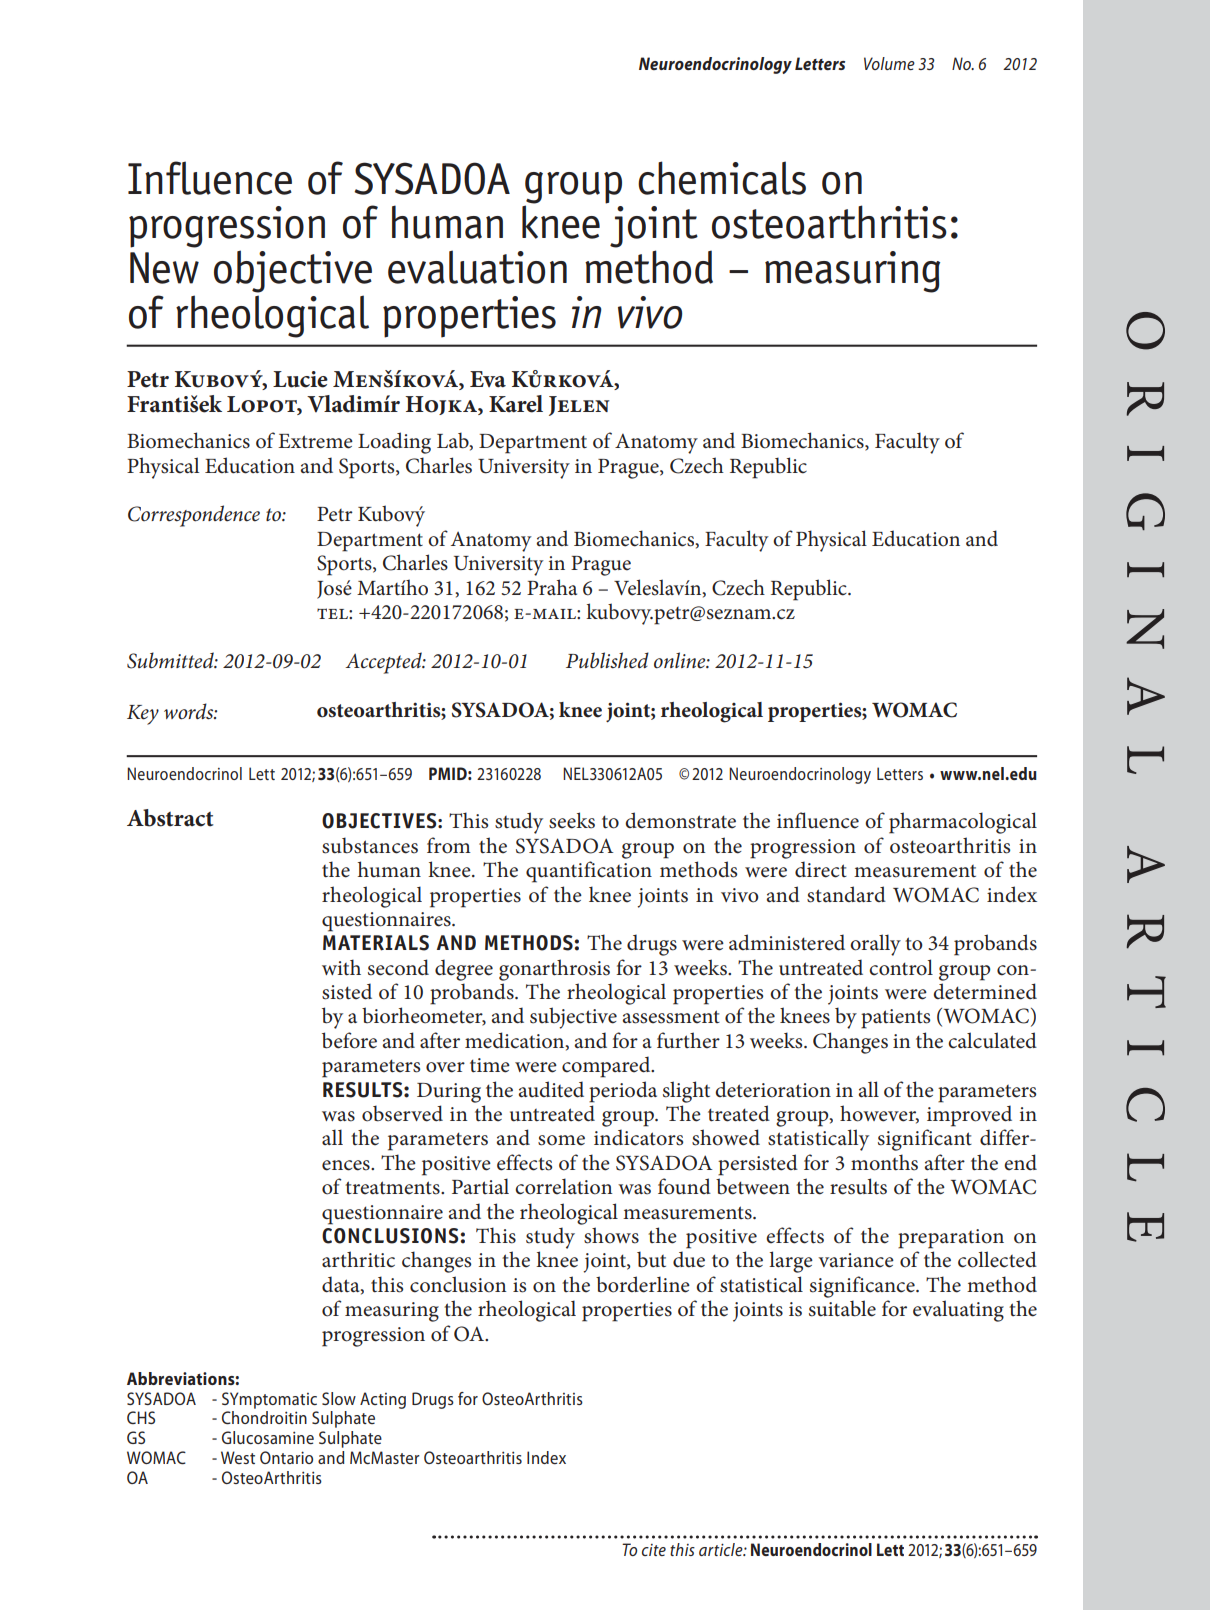 The width and height of the image is (1210, 1610). I want to click on with, so click(341, 967).
